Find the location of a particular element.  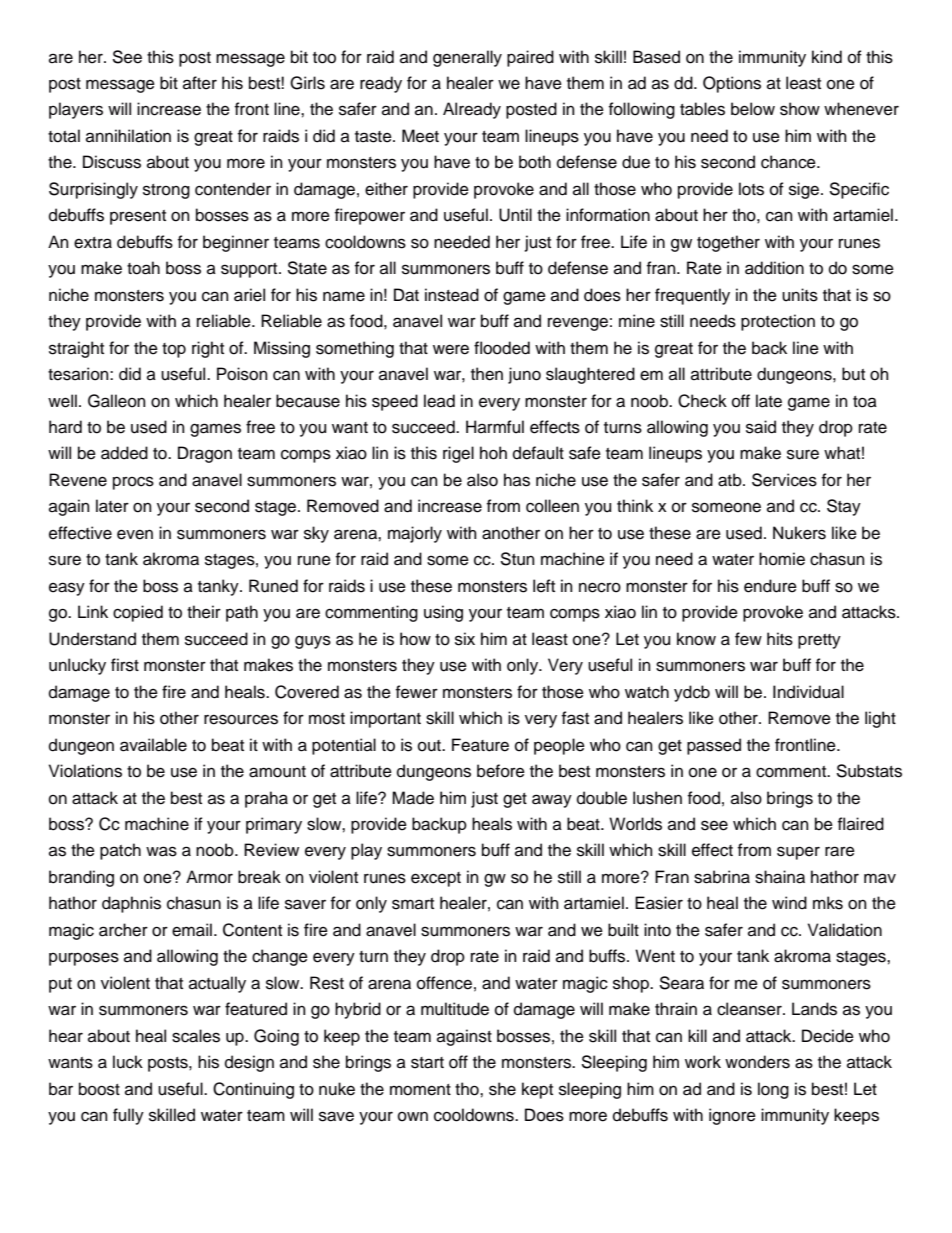

fully is located at coordinates (128, 1116).
